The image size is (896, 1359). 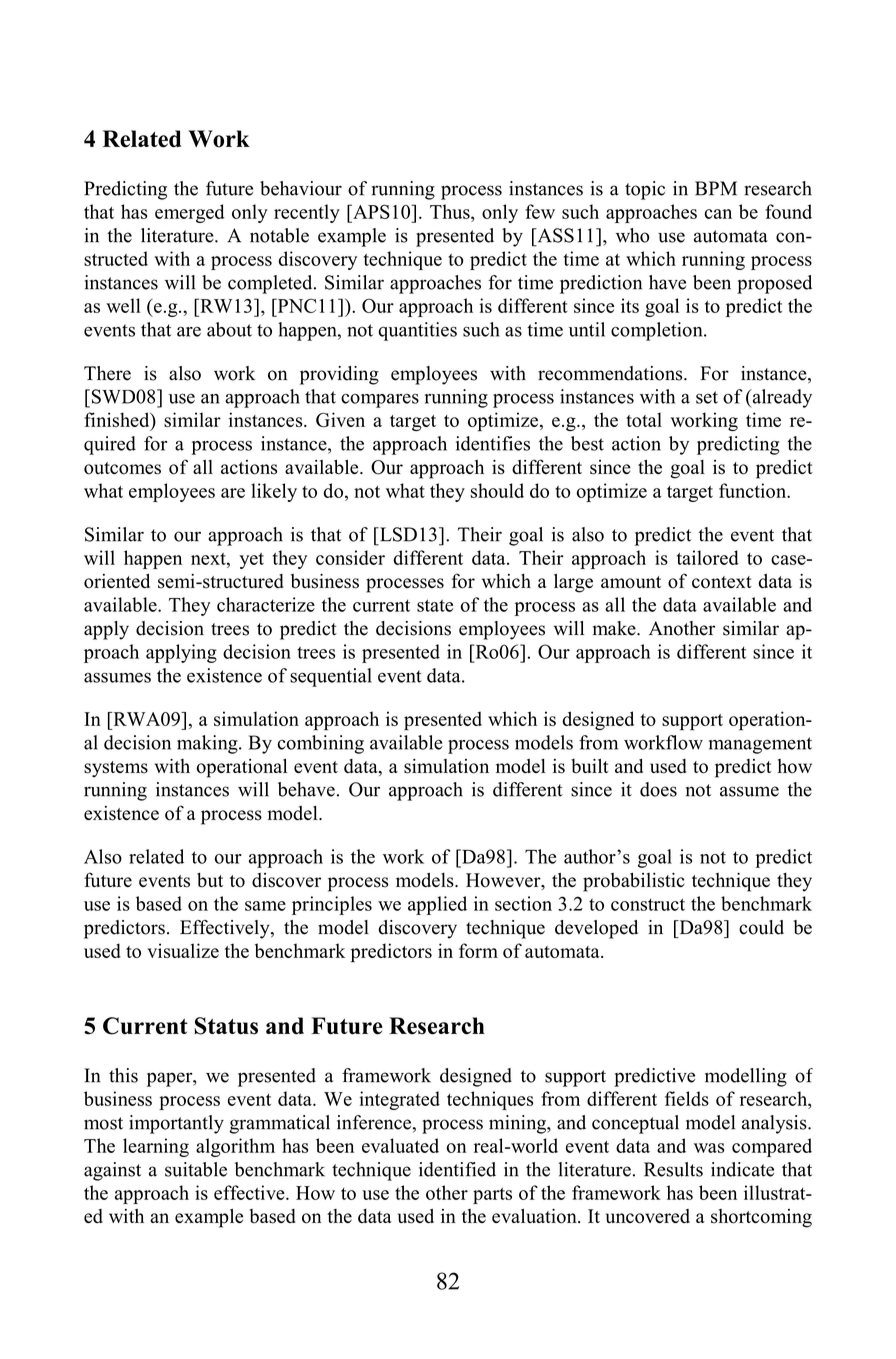 What do you see at coordinates (718, 214) in the document?
I see `can` at bounding box center [718, 214].
